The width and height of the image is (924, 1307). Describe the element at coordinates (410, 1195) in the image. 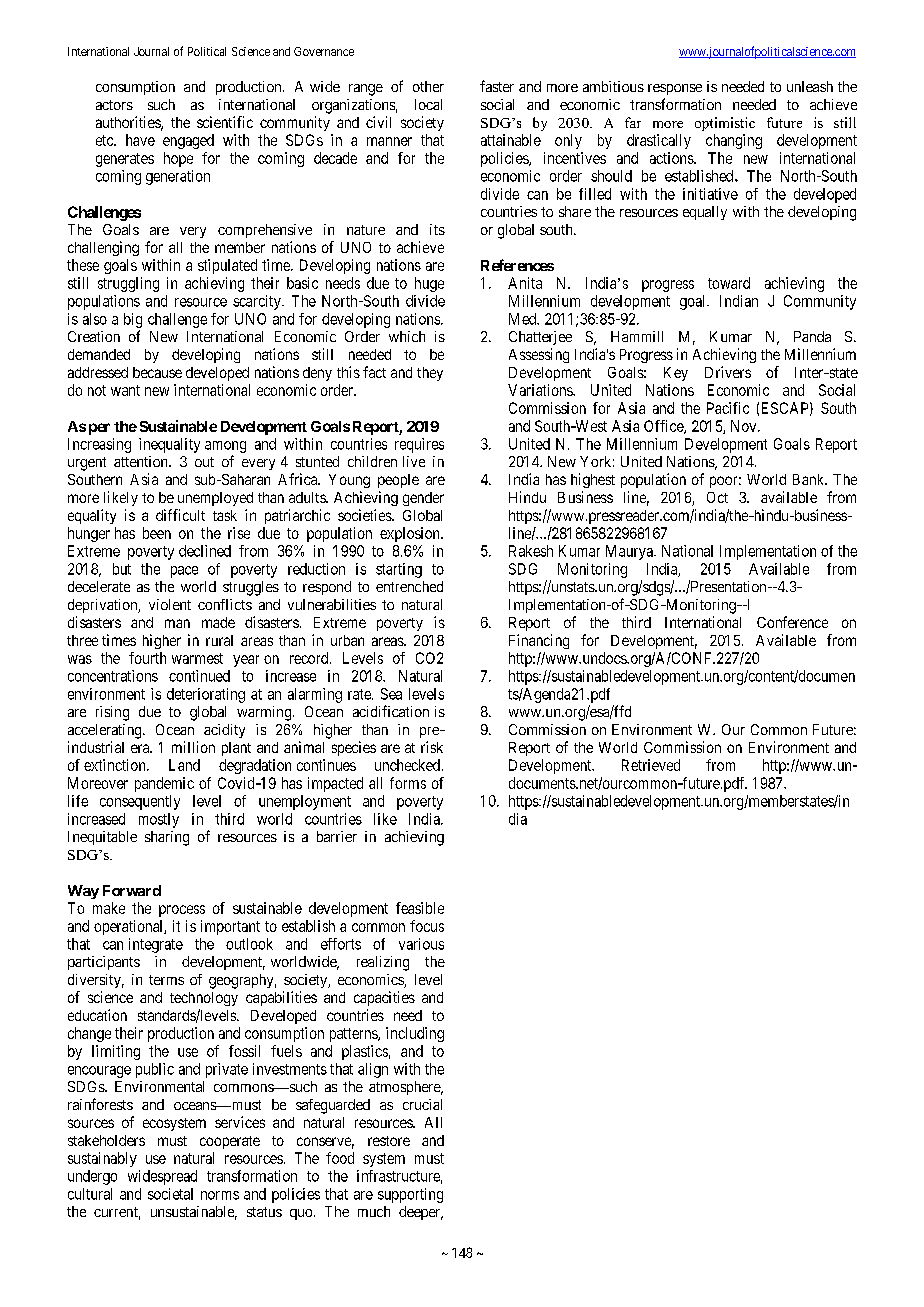

I see `supporting` at that location.
